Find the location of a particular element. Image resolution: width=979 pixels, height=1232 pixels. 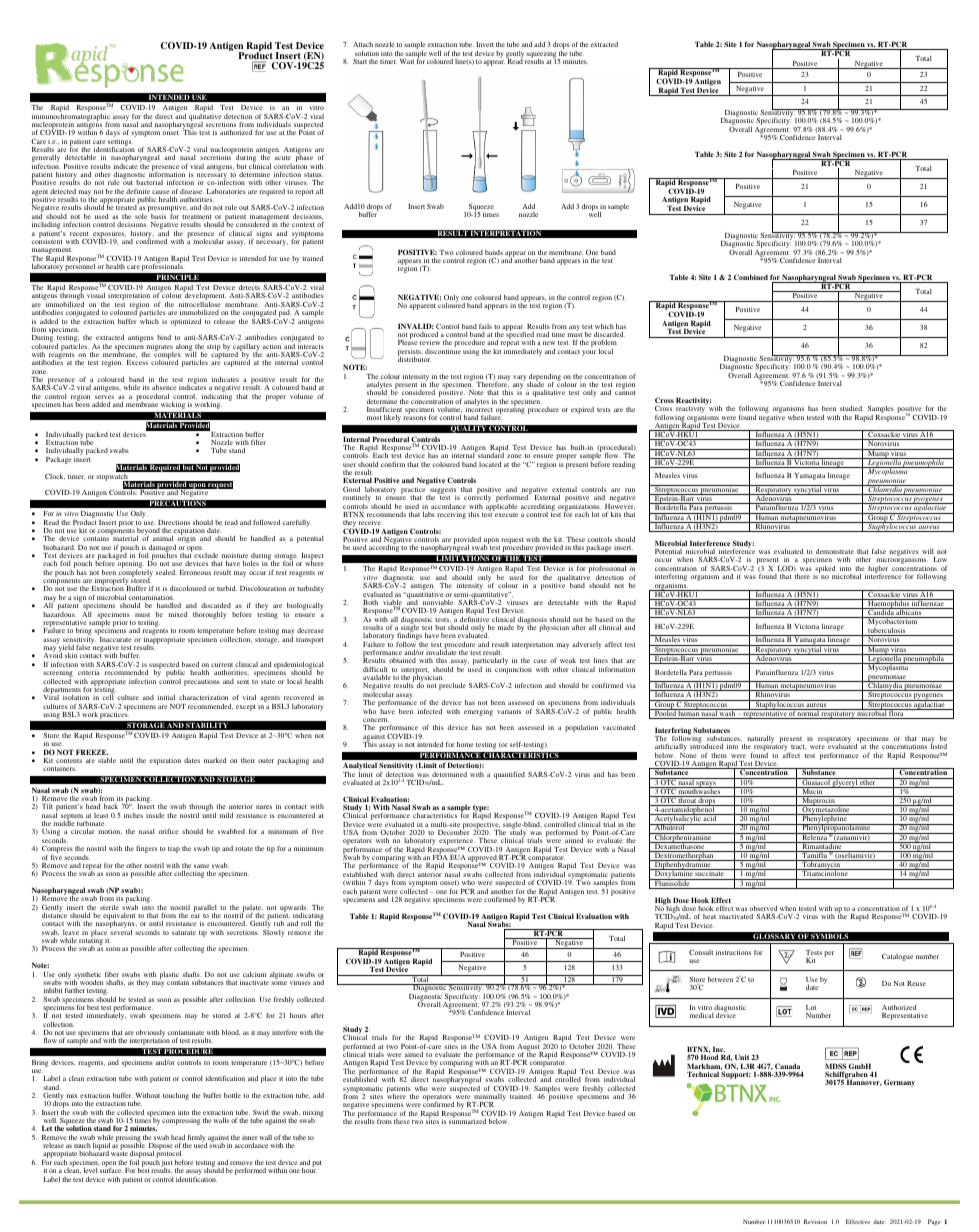

Mycobacterium is located at coordinates (893, 623).
